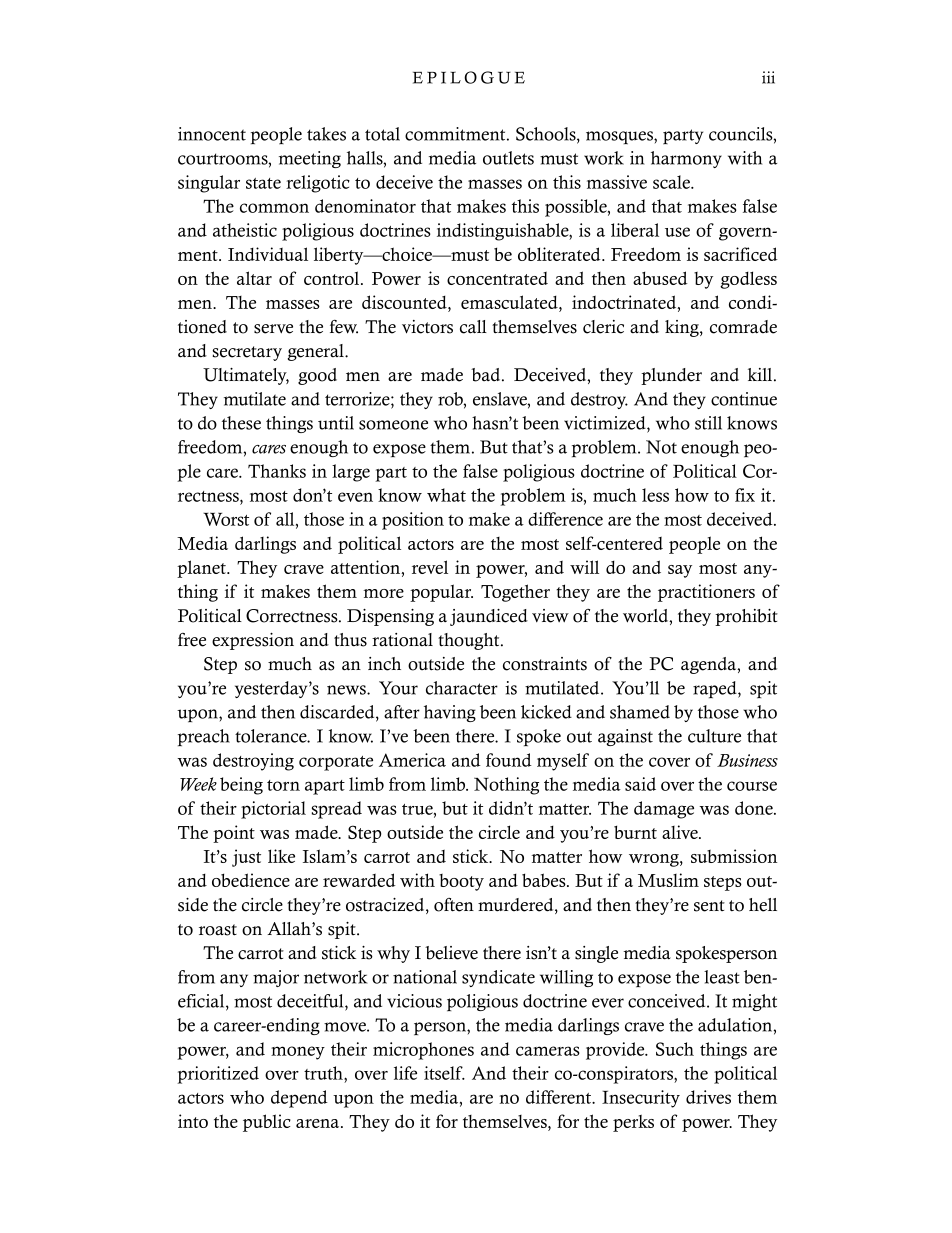 This image has height=1233, width=952. Describe the element at coordinates (706, 593) in the image. I see `practitioners` at that location.
